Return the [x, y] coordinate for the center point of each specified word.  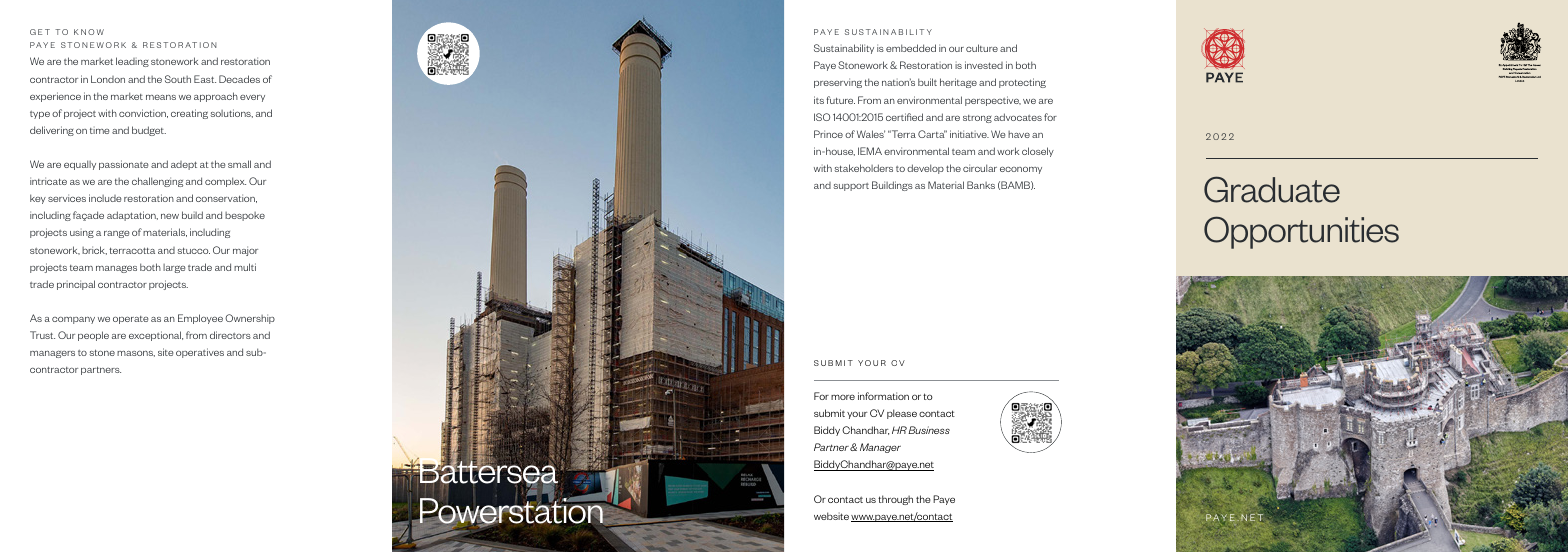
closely [1038, 152]
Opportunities [1301, 232]
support [851, 187]
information [883, 396]
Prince [828, 134]
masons [136, 354]
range [116, 234]
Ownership [250, 319]
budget [149, 131]
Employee [200, 319]
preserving [838, 83]
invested [984, 65]
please [902, 414]
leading [132, 62]
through [895, 500]
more [843, 397]
